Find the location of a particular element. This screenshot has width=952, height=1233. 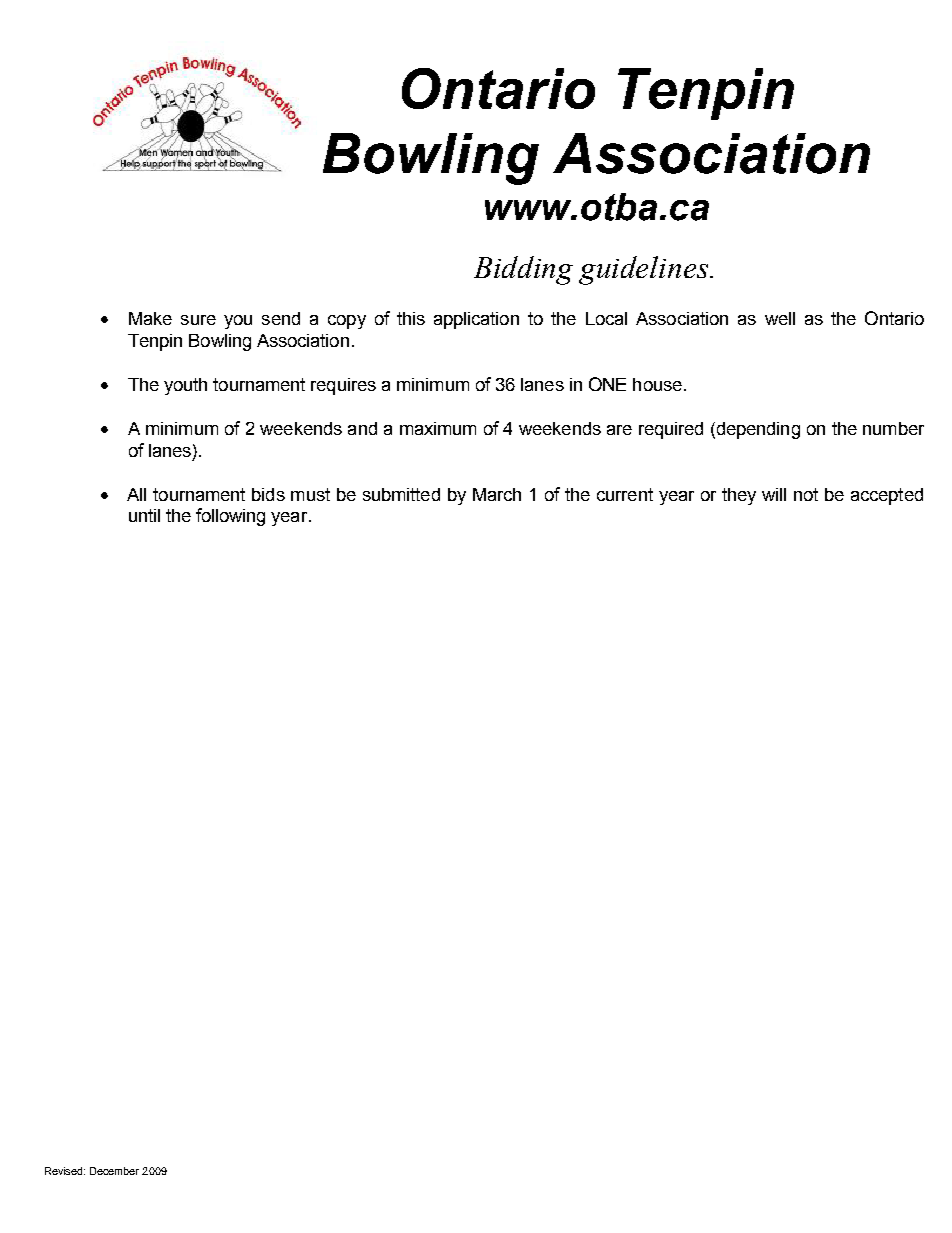

submitted is located at coordinates (401, 494).
